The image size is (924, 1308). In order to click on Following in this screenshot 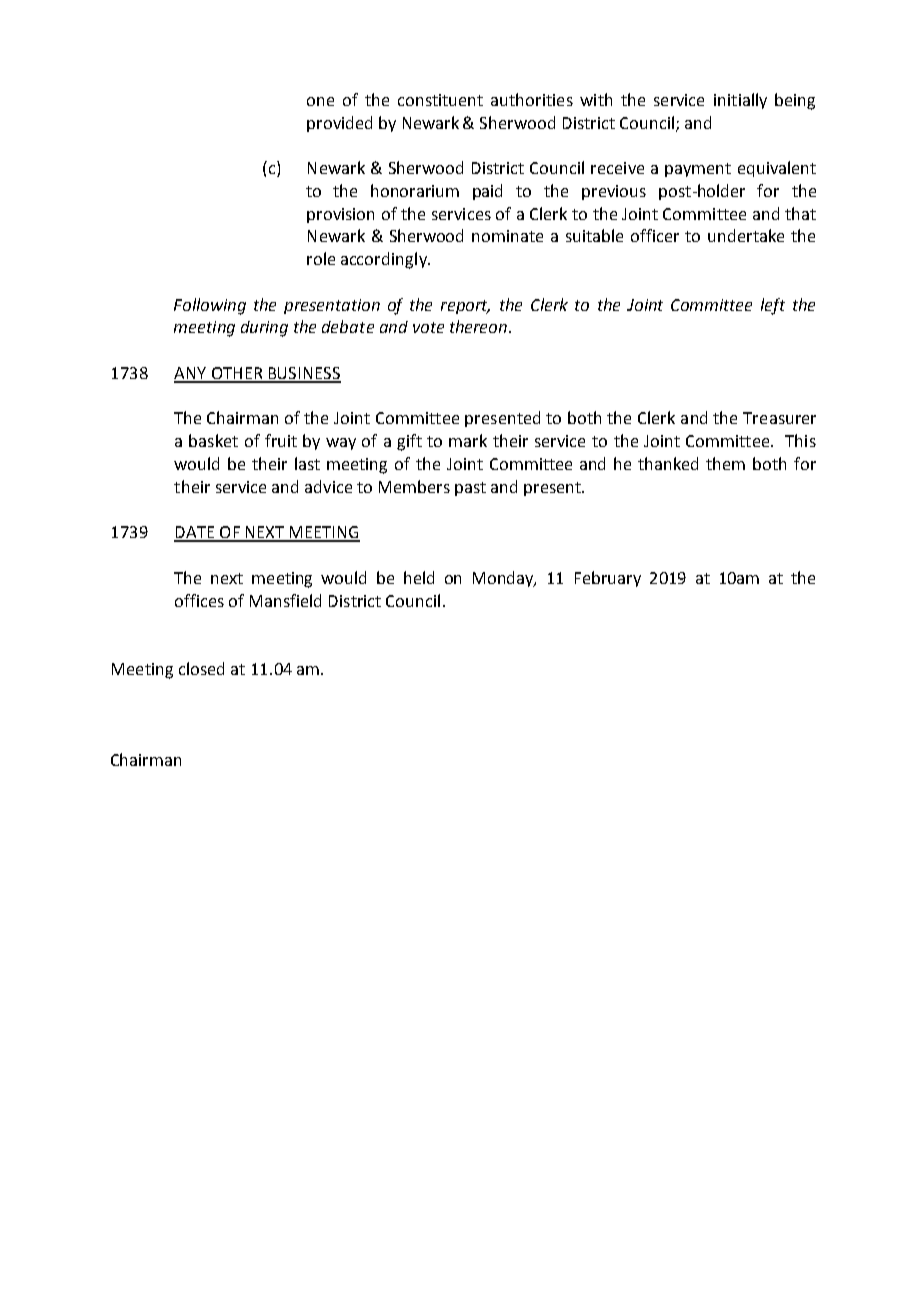, I will do `click(210, 306)`.
